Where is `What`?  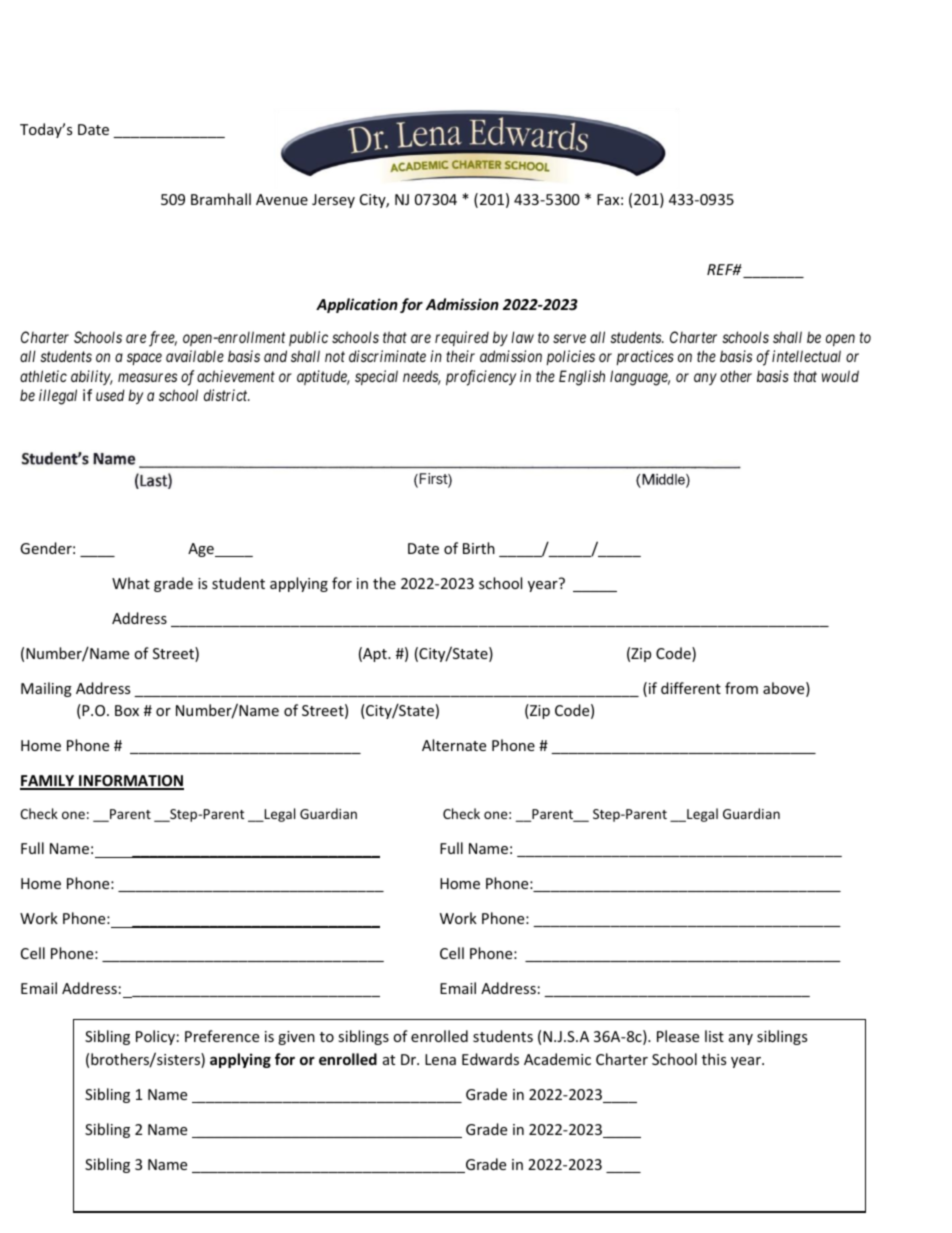
What is located at coordinates (131, 583).
